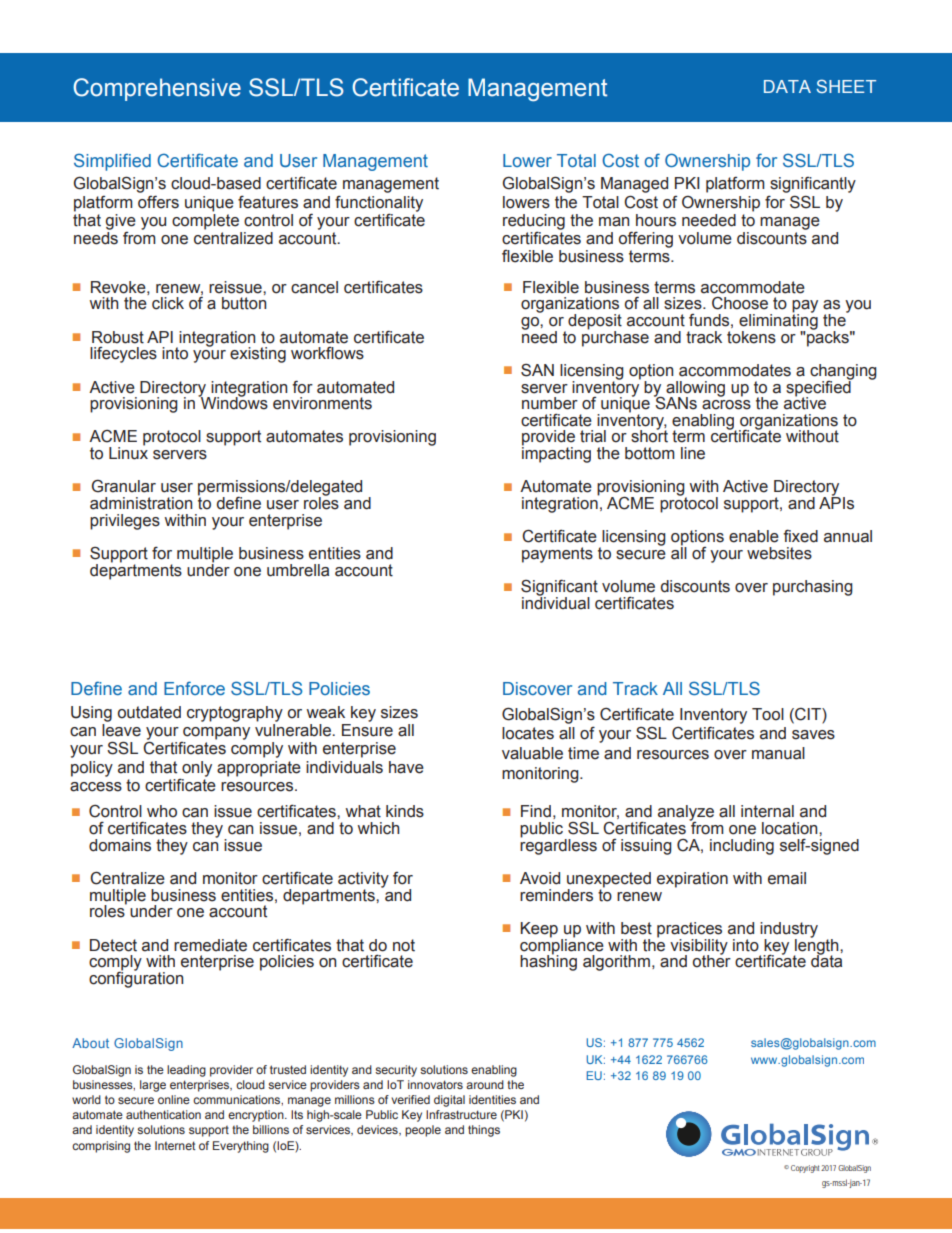  Describe the element at coordinates (379, 204) in the page. I see `functionality` at that location.
